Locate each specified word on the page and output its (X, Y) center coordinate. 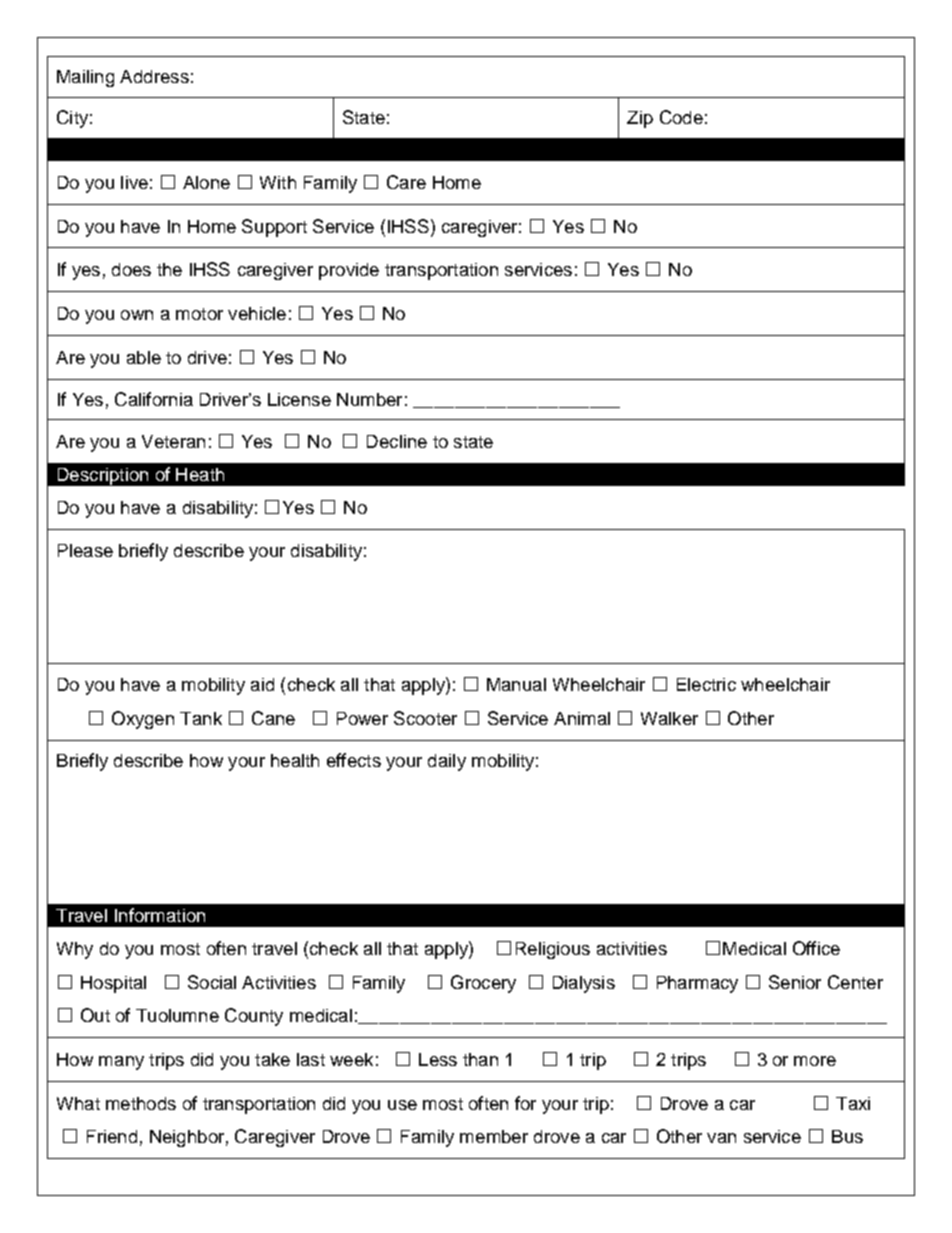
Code (681, 117)
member (494, 1136)
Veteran (173, 441)
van (721, 1138)
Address (154, 76)
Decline (397, 441)
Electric (706, 684)
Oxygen (143, 720)
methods (141, 1103)
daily (447, 762)
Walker (669, 718)
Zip (640, 119)
